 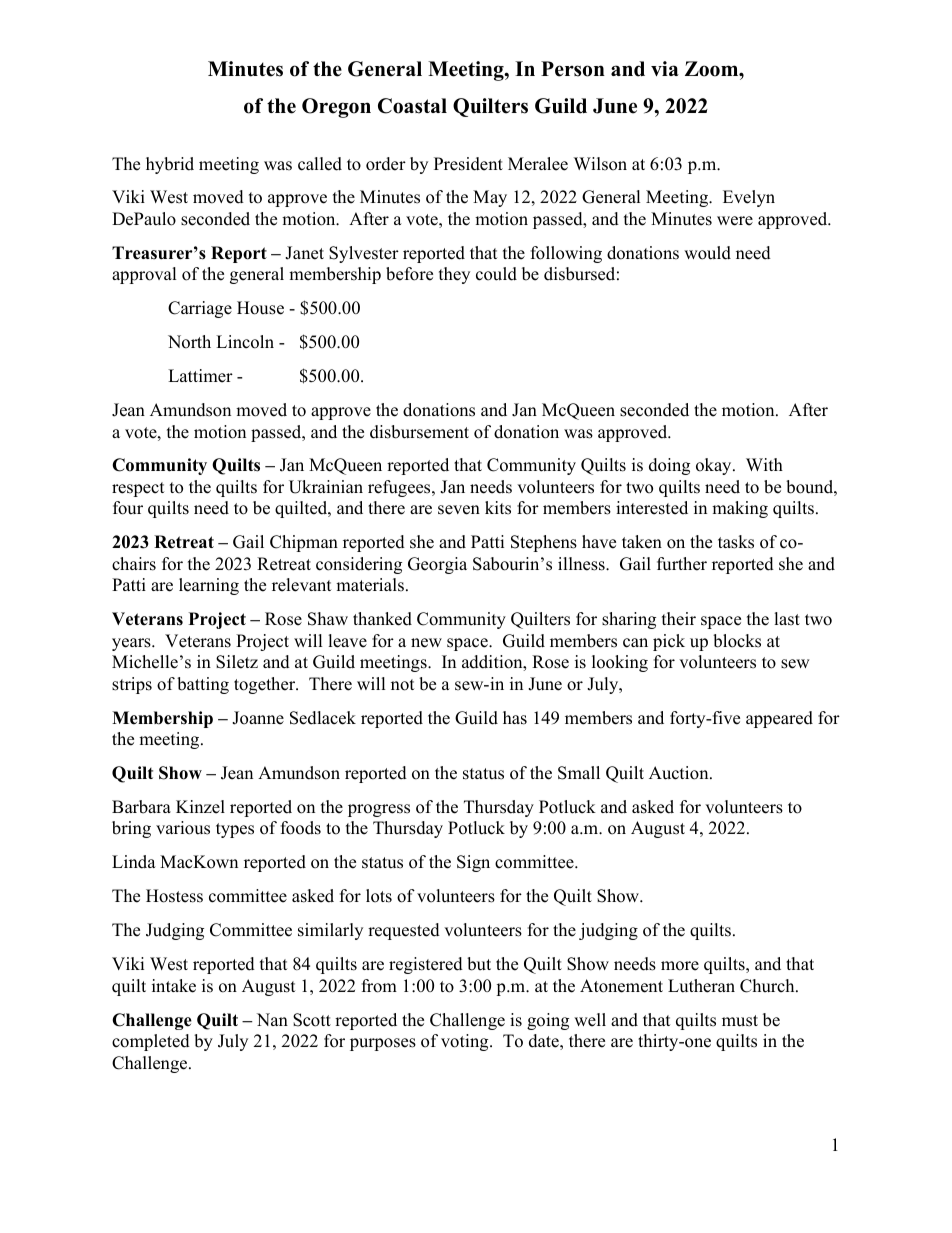 What do you see at coordinates (412, 106) in the page?
I see `Coastal` at bounding box center [412, 106].
